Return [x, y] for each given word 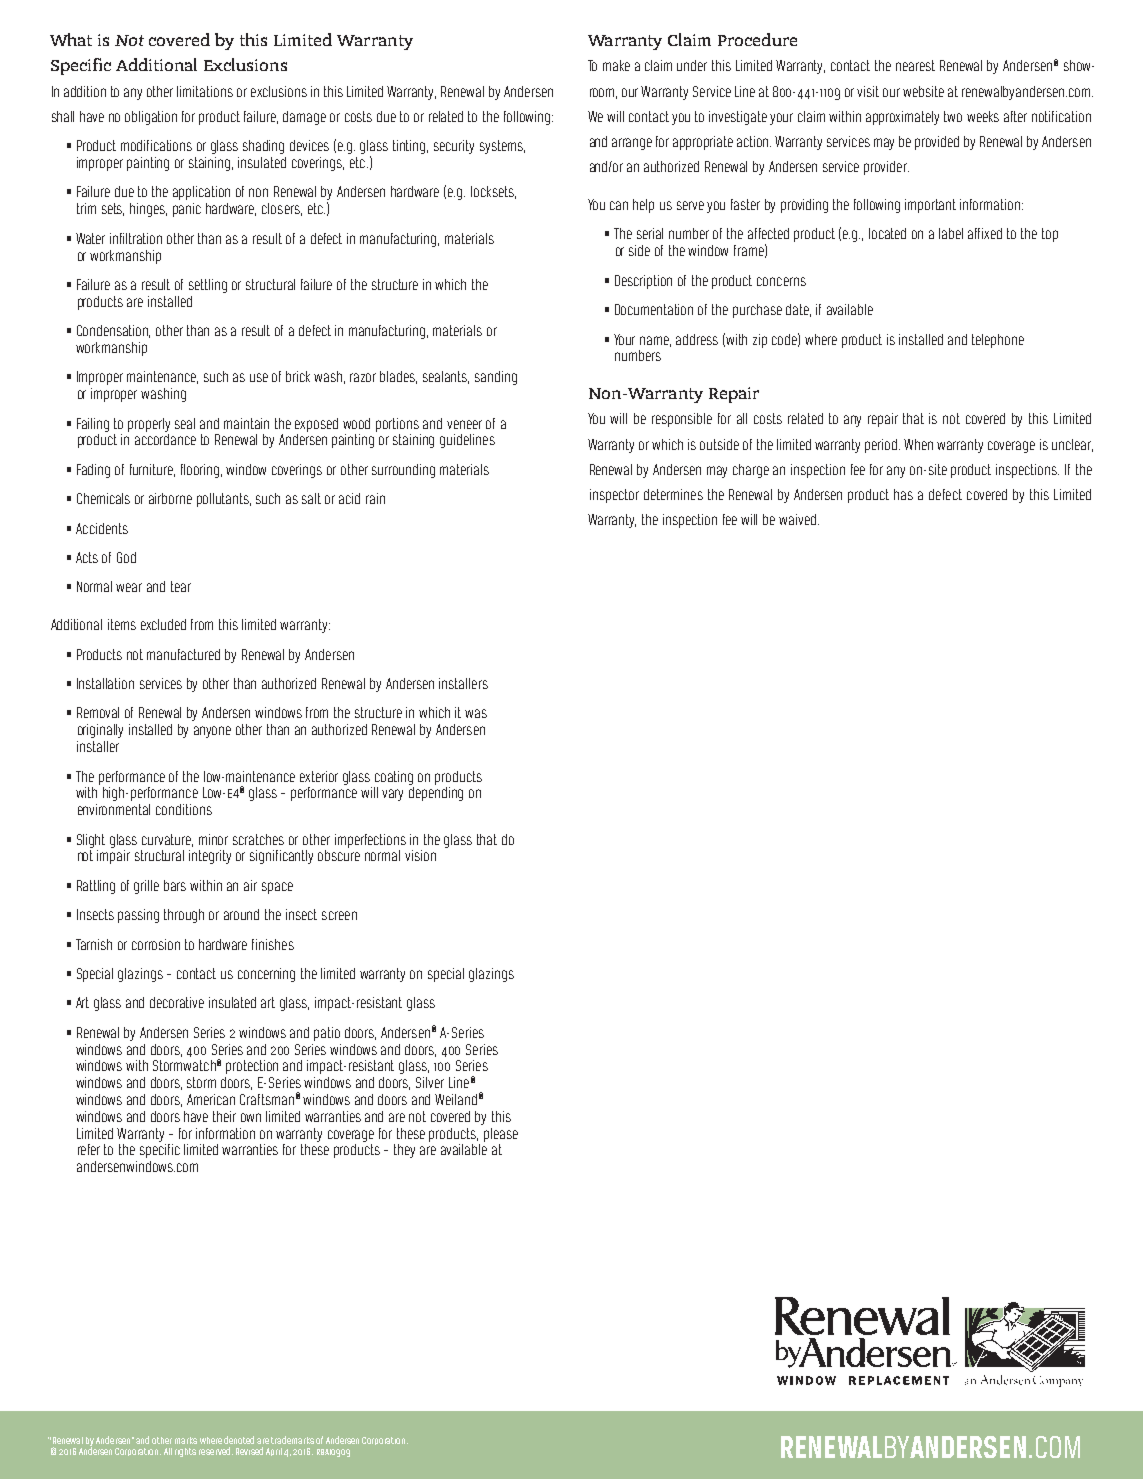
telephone [998, 341]
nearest [915, 65]
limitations [205, 91]
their [224, 1116]
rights [185, 1452]
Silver [430, 1082]
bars [175, 885]
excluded [163, 624]
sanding [496, 378]
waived [797, 519]
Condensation [113, 331]
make [616, 65]
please [501, 1135]
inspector [614, 496]
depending [436, 794]
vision [420, 855]
